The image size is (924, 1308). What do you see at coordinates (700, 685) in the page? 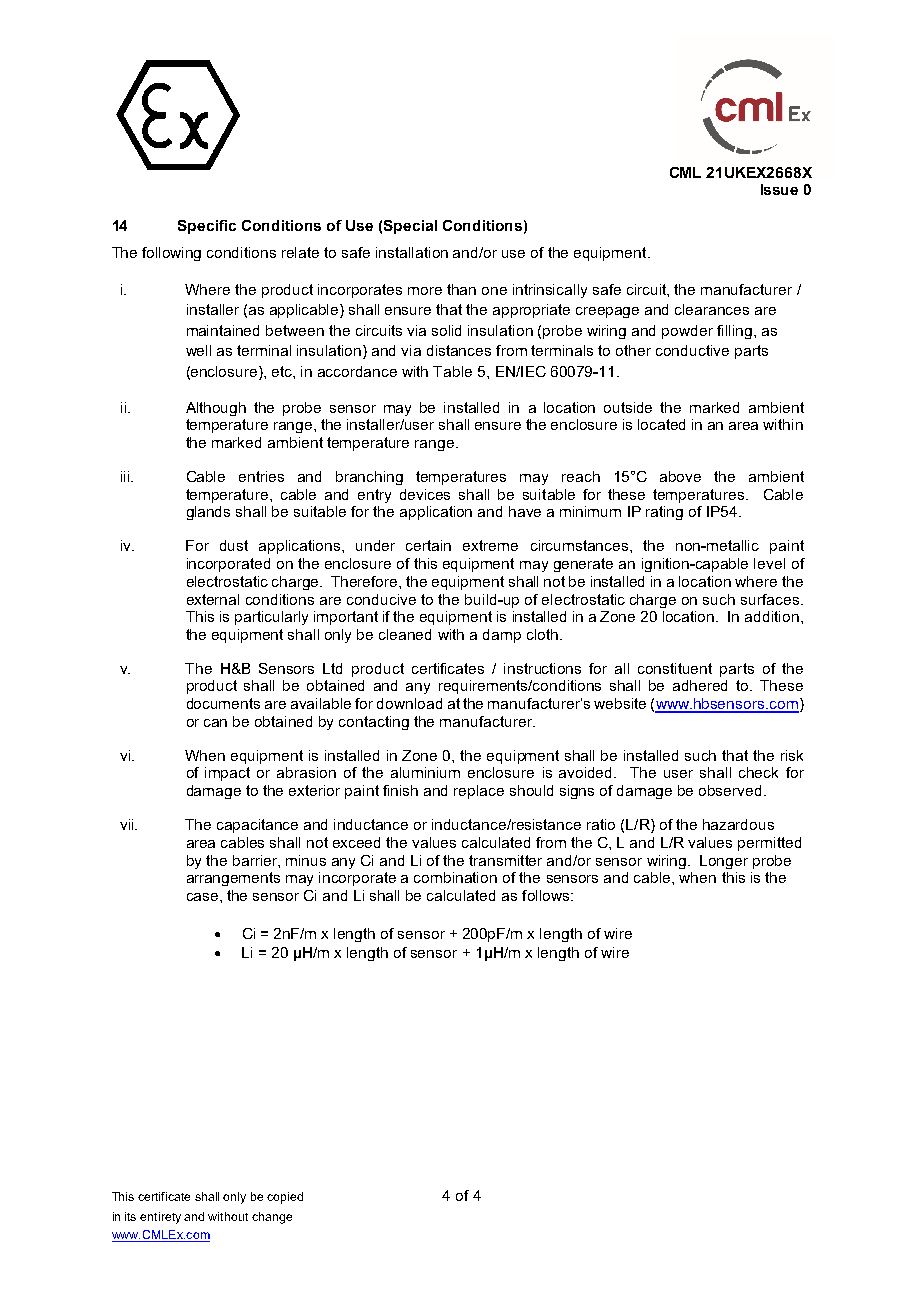
I see `adhered` at bounding box center [700, 685].
